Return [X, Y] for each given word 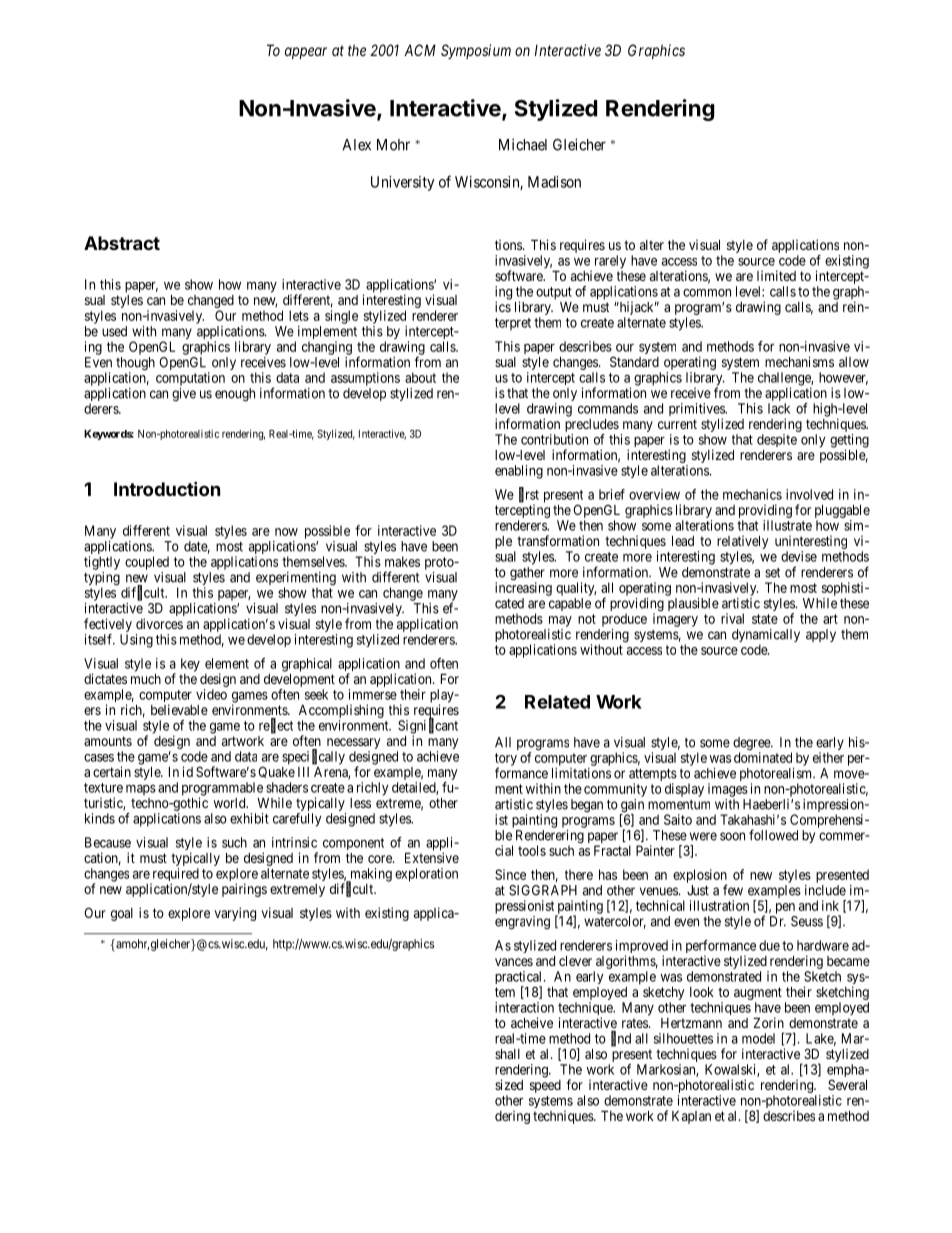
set [772, 573]
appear [306, 53]
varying [235, 914]
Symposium [476, 51]
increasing [523, 589]
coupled [147, 563]
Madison [554, 182]
